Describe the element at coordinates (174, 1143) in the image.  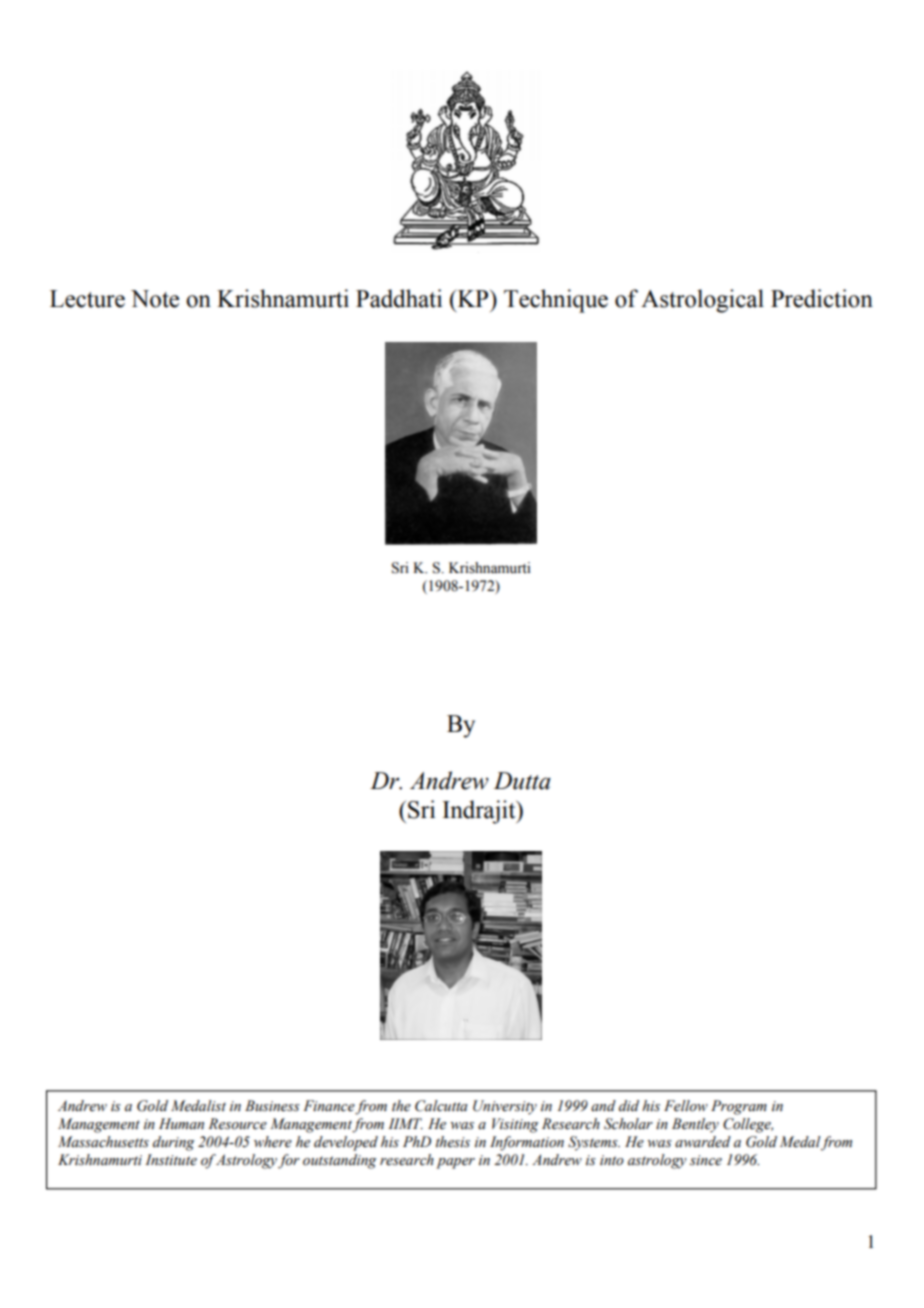
I see `during` at that location.
